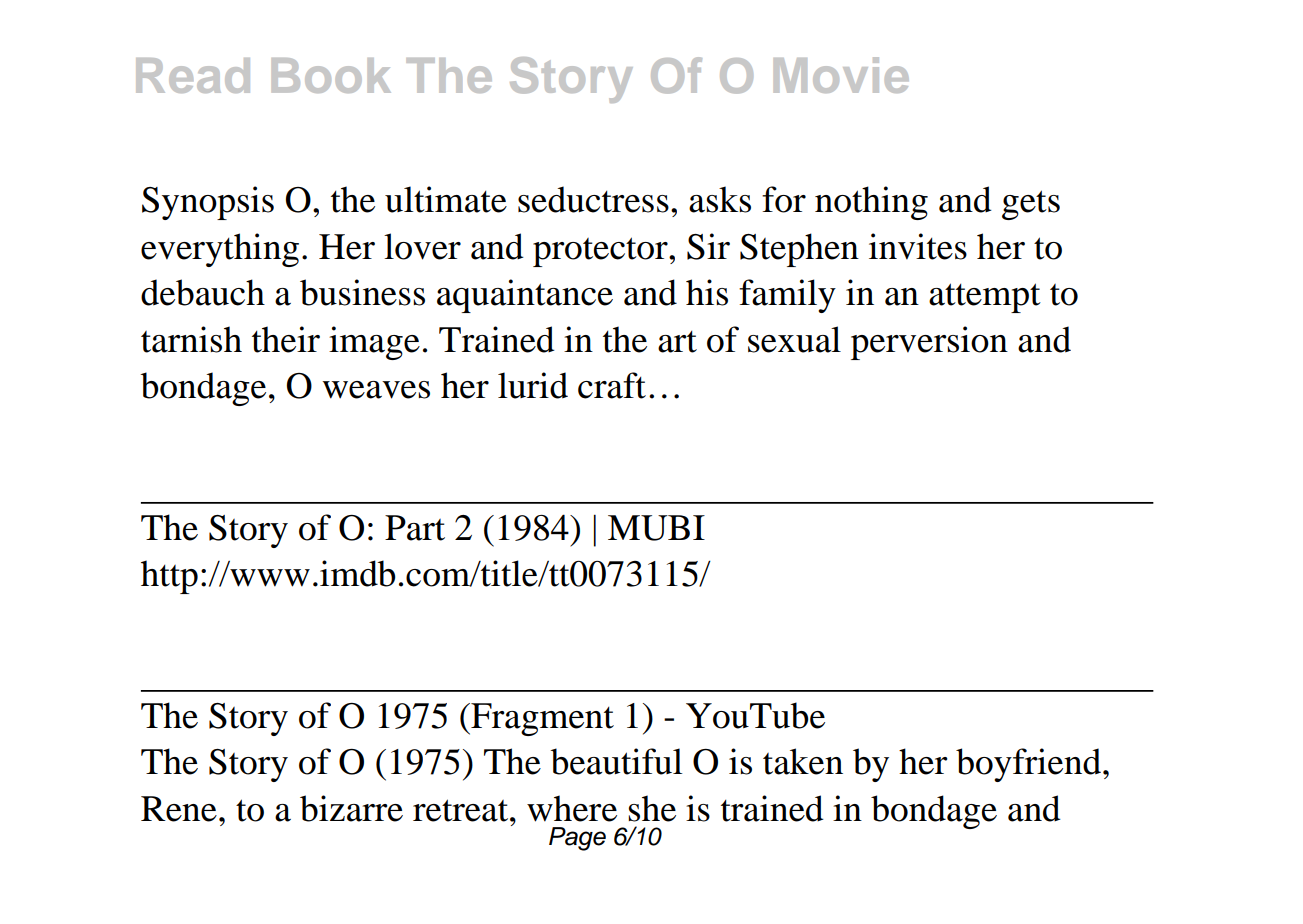 This page has width=1303, height=924. I want to click on everything, so click(220, 250).
